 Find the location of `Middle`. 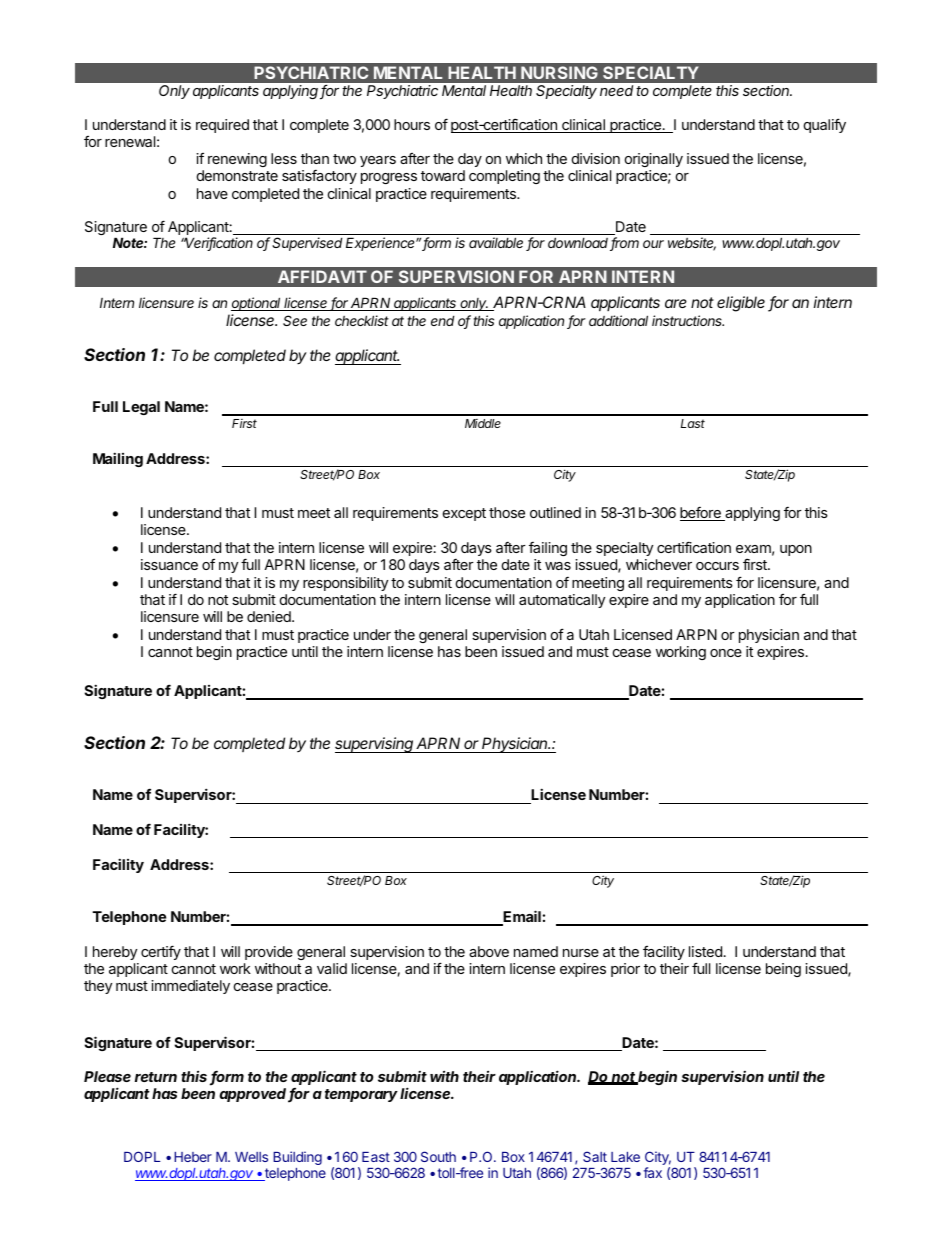

Middle is located at coordinates (483, 423).
